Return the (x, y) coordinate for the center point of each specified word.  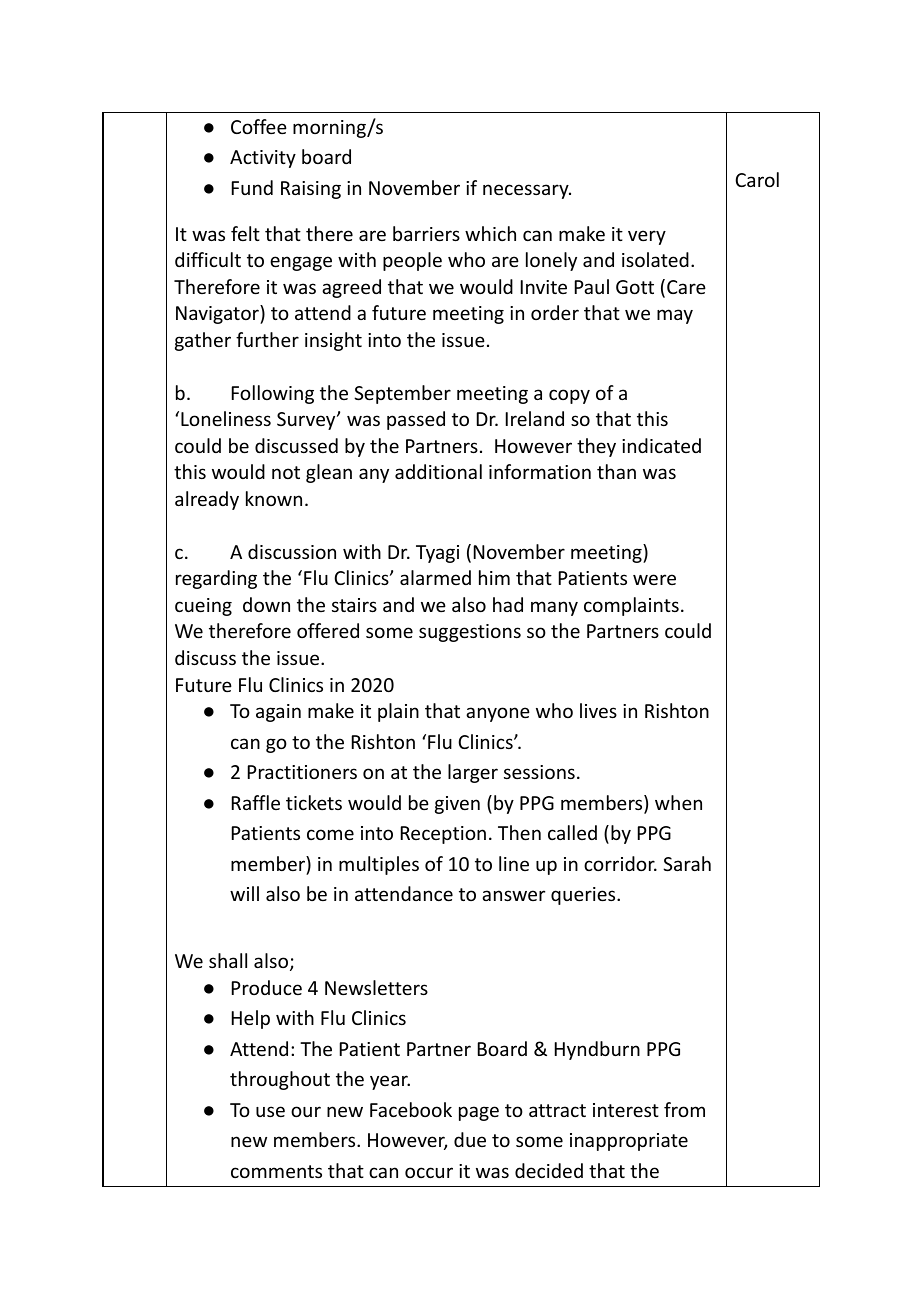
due (470, 1139)
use (270, 1111)
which (490, 233)
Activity (263, 159)
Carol (757, 179)
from (684, 1109)
